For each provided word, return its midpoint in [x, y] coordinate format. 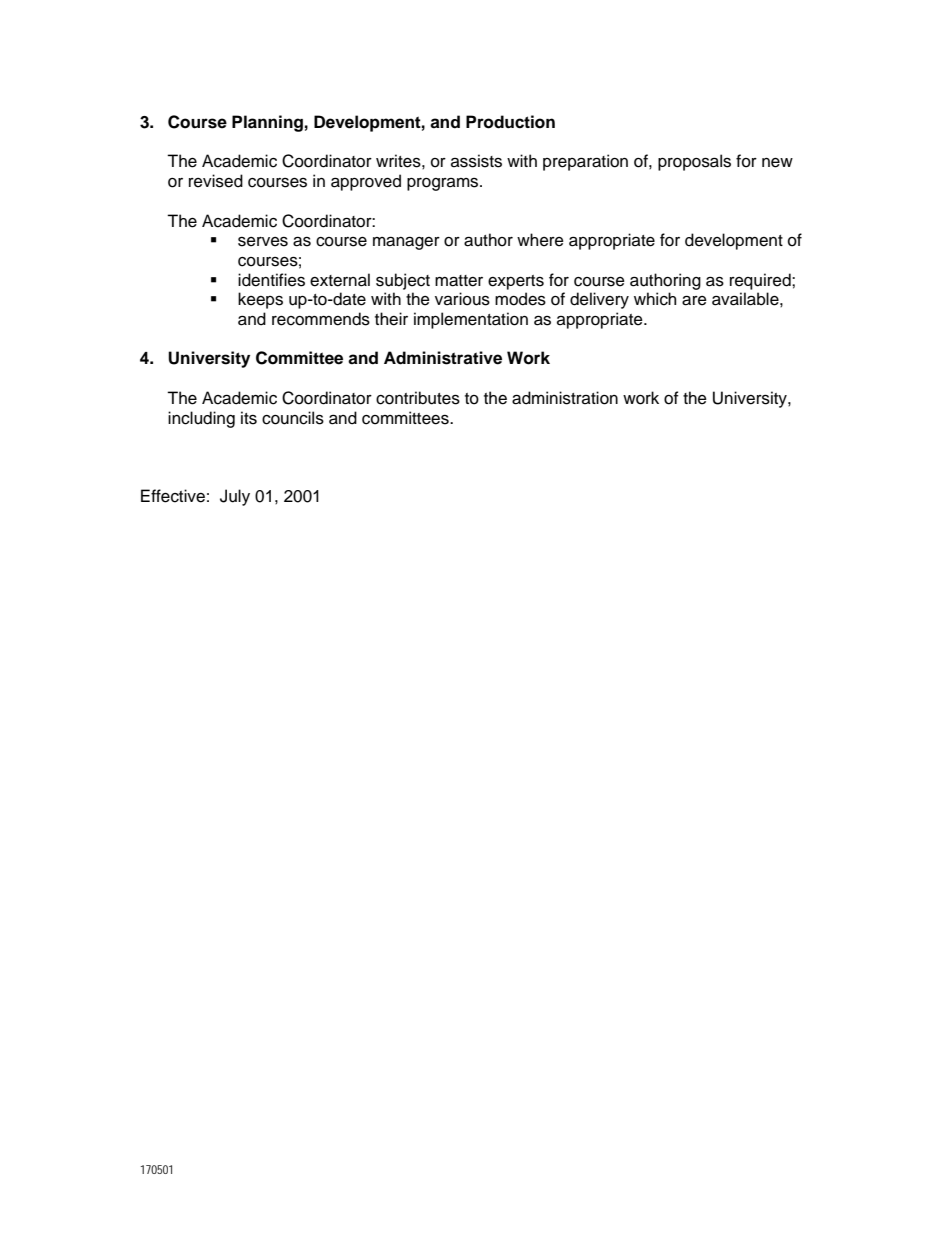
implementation [471, 320]
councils [293, 418]
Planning [267, 123]
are [694, 300]
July [235, 497]
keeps [260, 300]
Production [510, 122]
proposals [694, 162]
